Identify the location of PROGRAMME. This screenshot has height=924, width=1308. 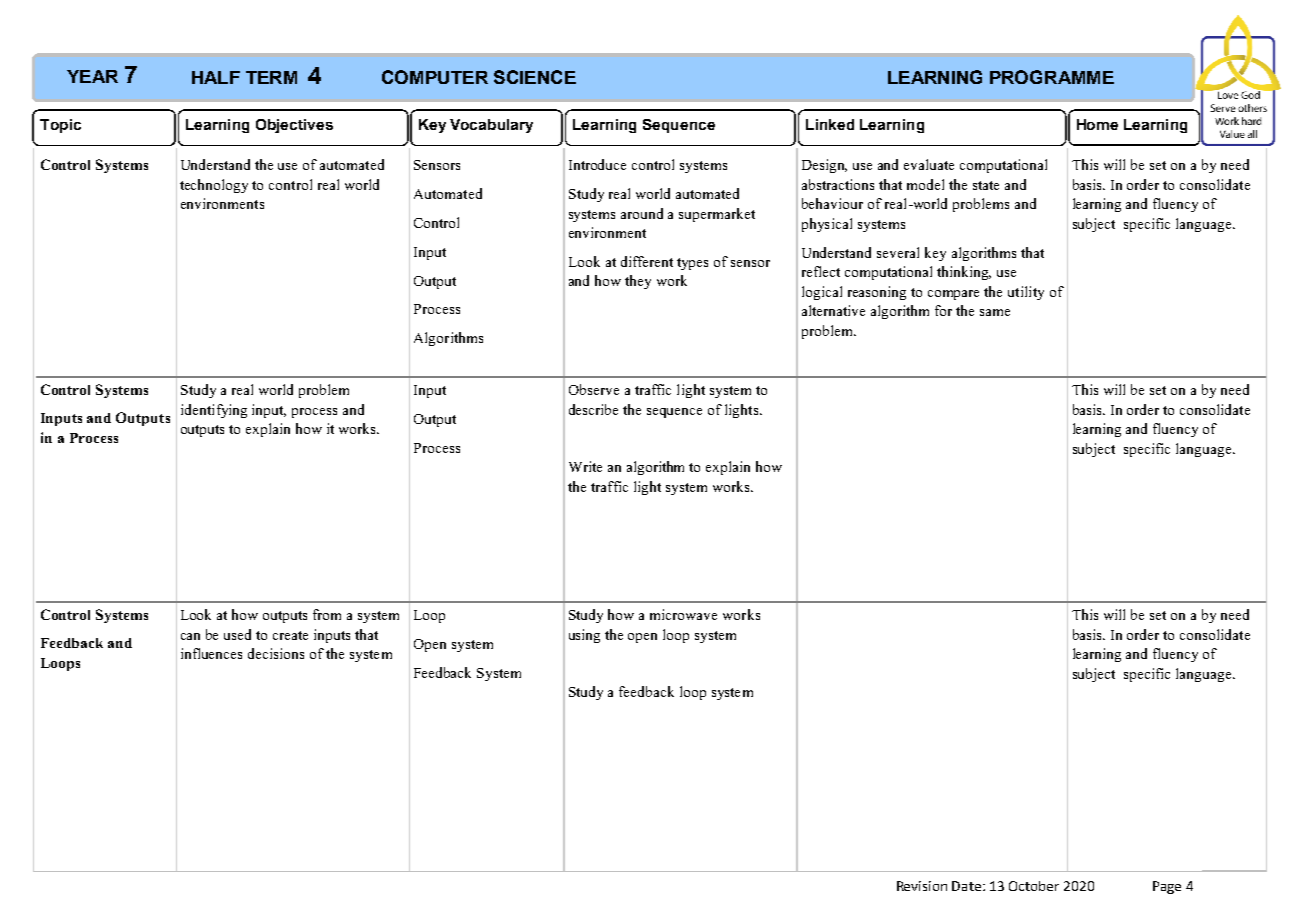
(1052, 77).
